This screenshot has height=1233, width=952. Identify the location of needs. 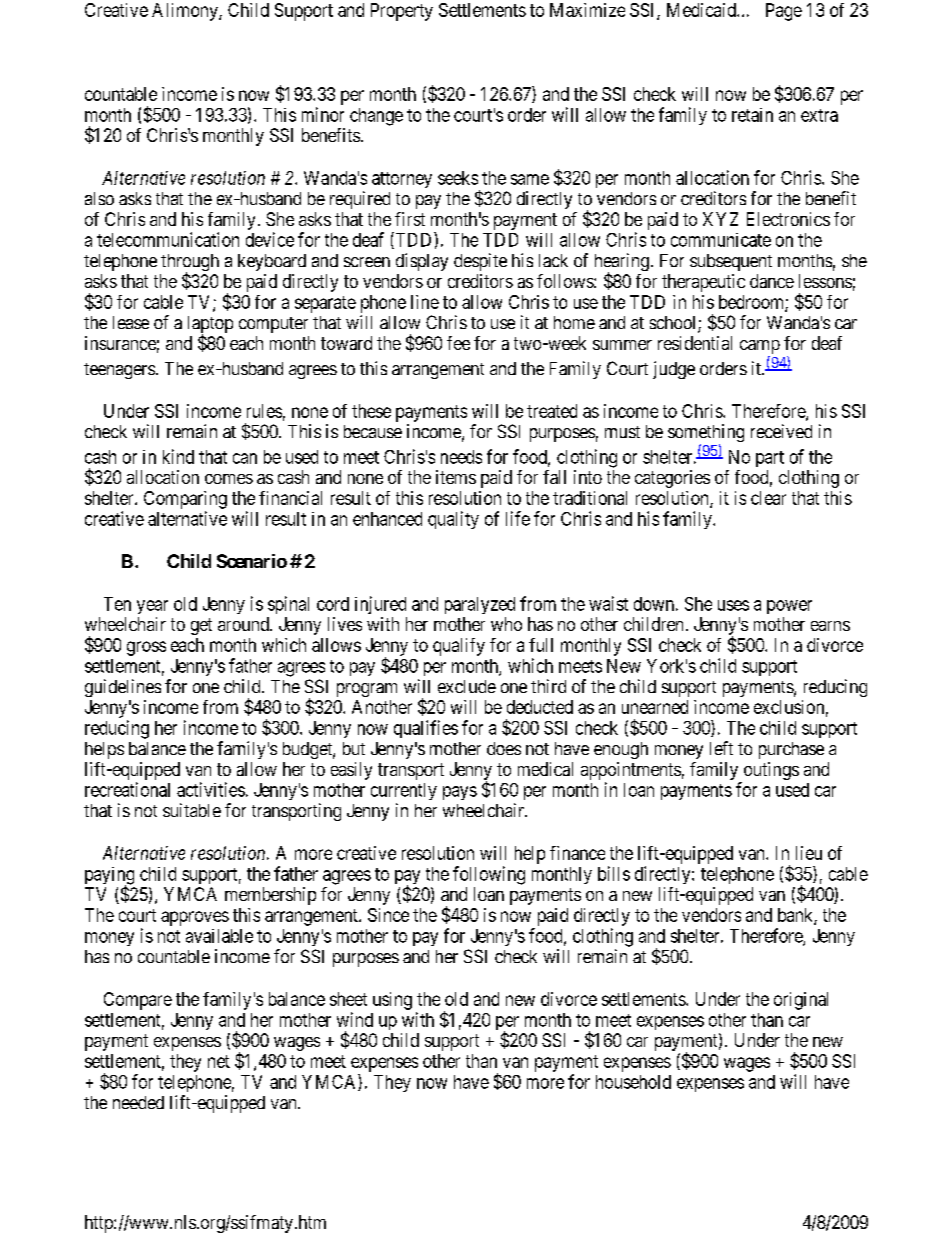
(461, 457).
